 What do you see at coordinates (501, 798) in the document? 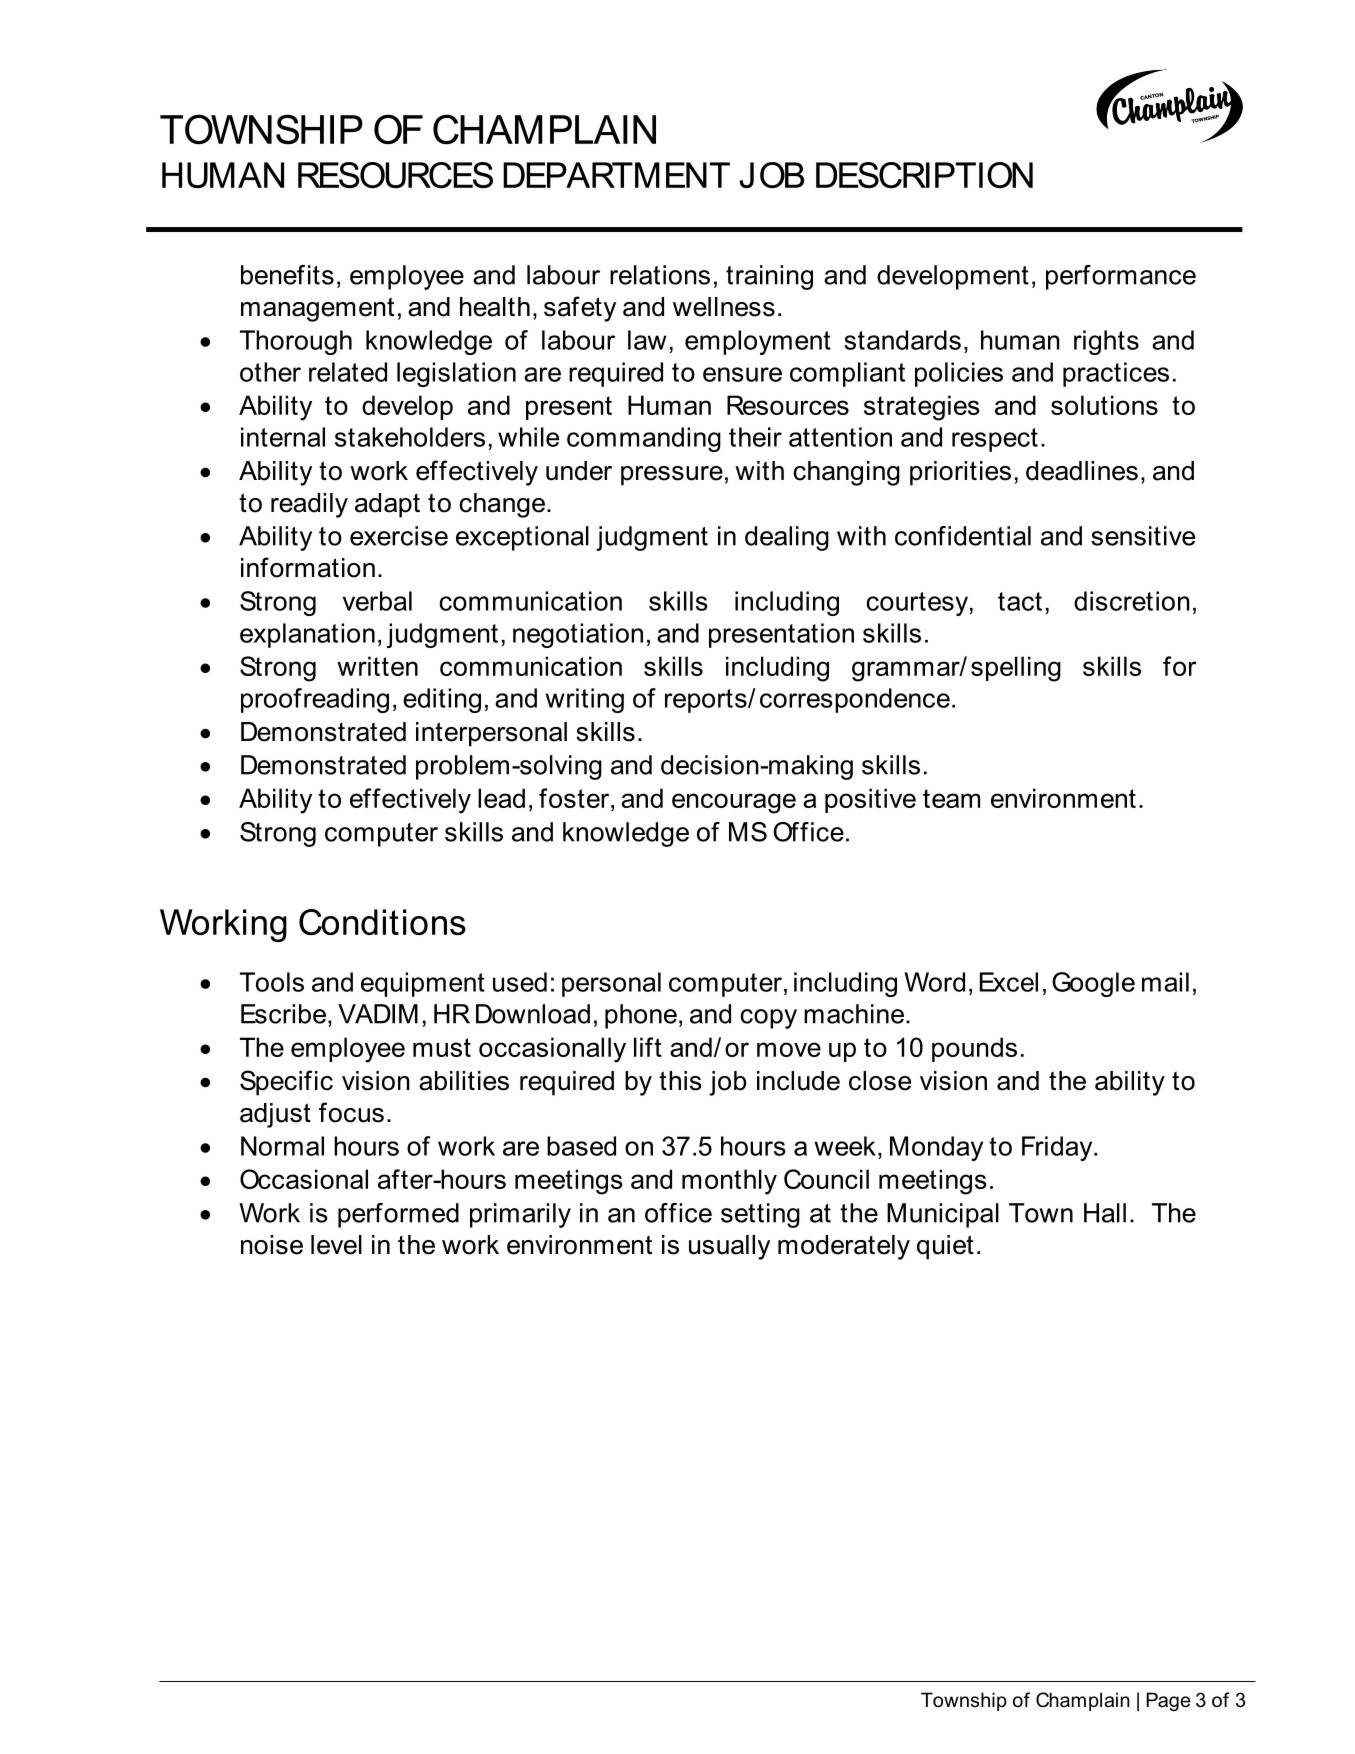
I see `lead` at bounding box center [501, 798].
